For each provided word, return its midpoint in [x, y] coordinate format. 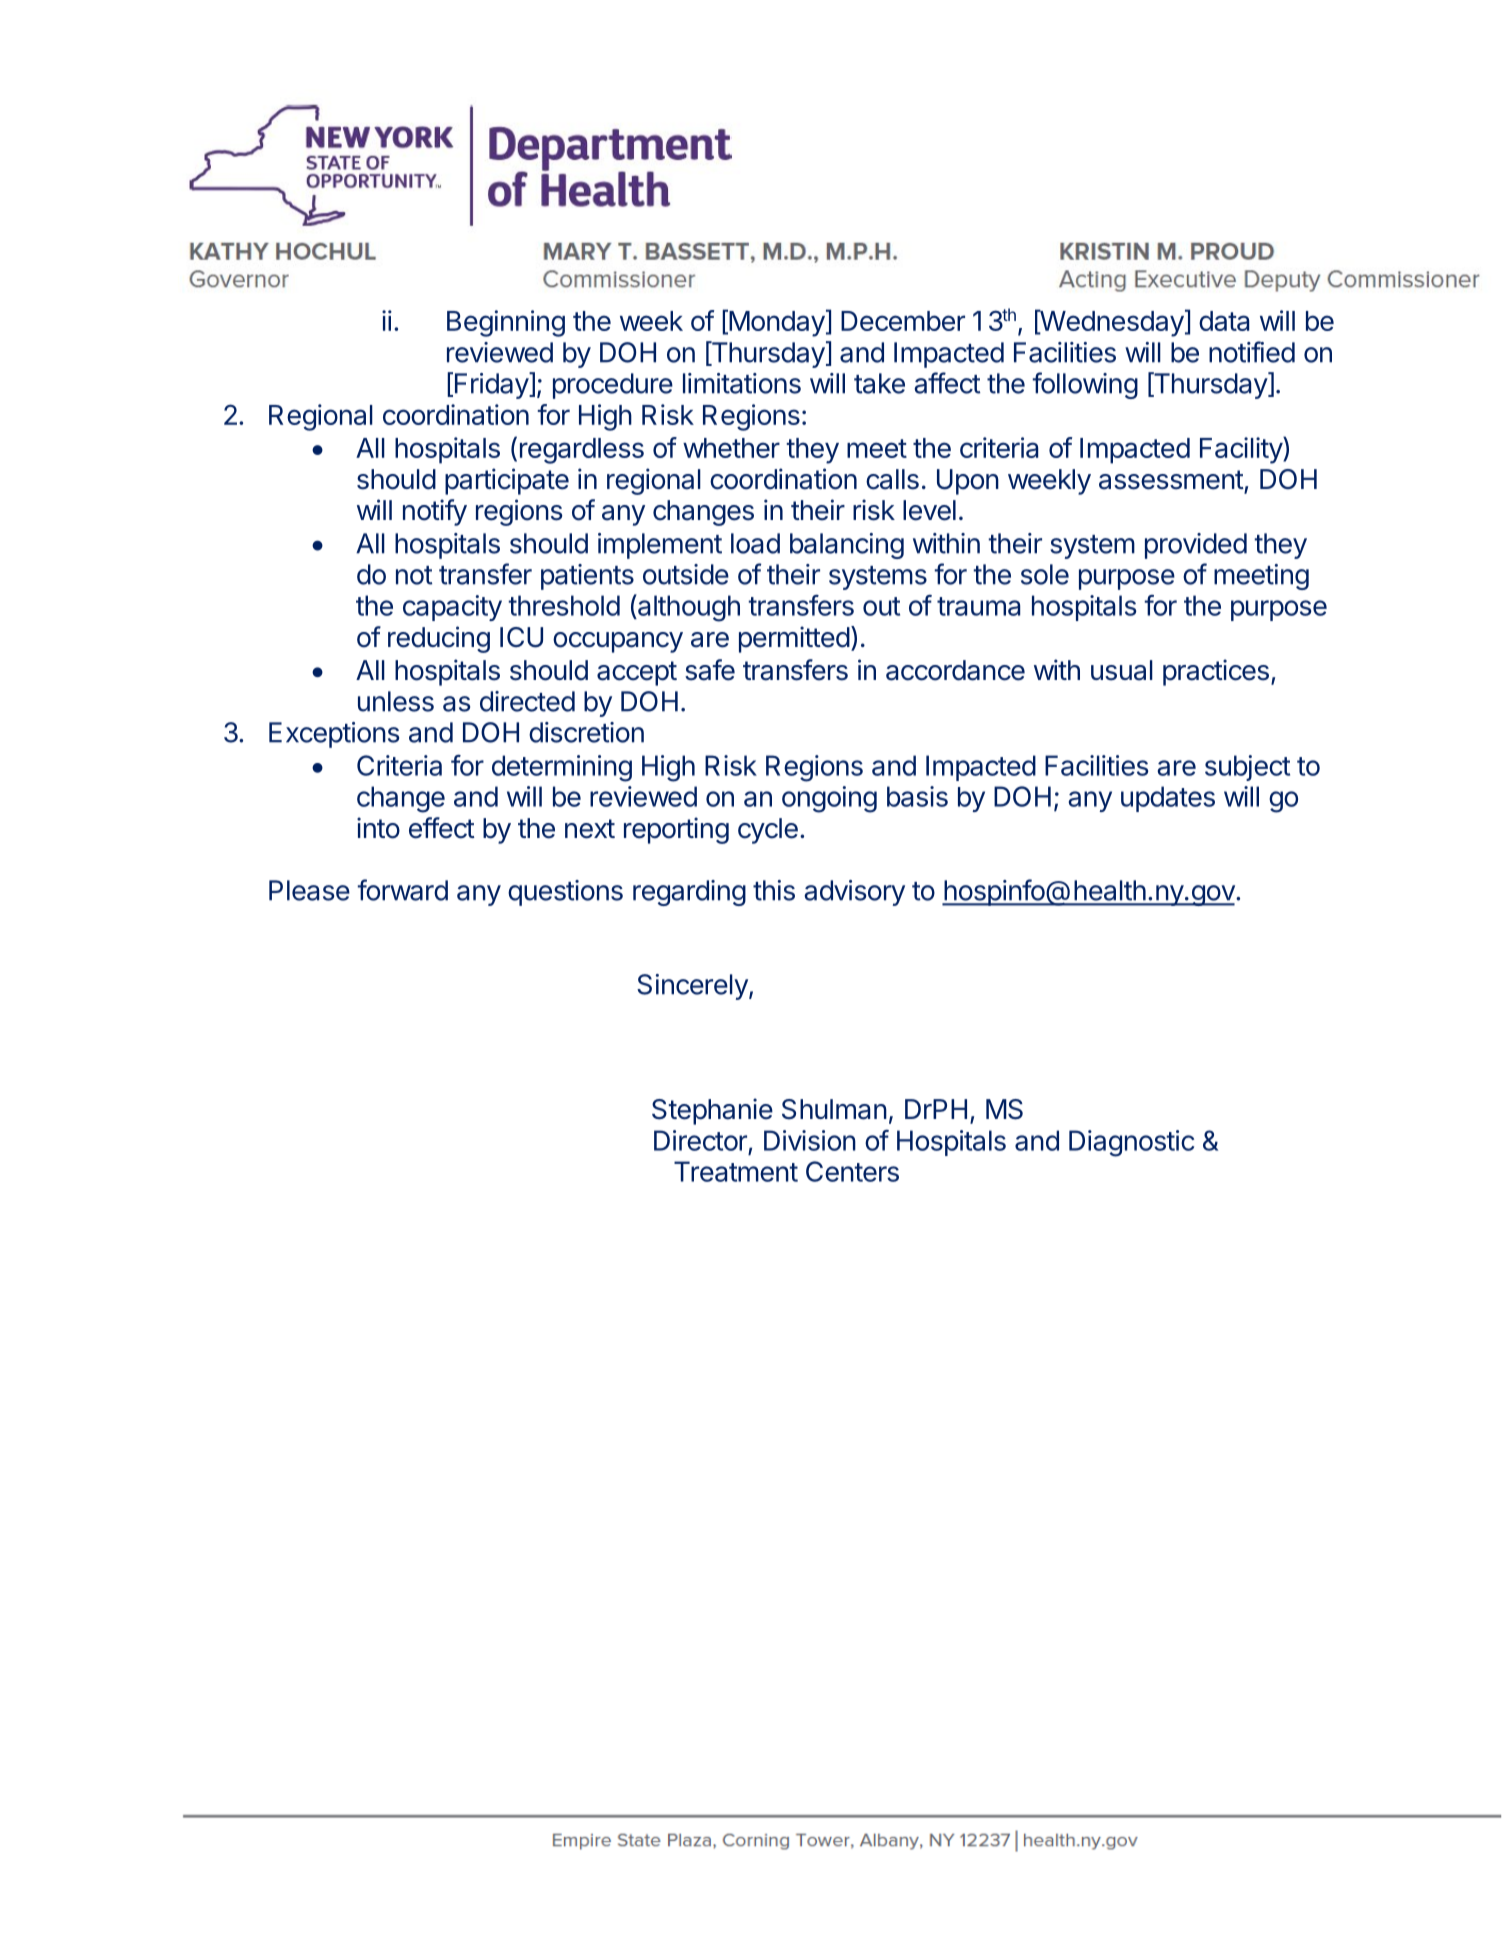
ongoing [829, 799]
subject [1247, 768]
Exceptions [334, 735]
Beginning [506, 323]
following [1085, 385]
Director [700, 1140]
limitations [742, 383]
